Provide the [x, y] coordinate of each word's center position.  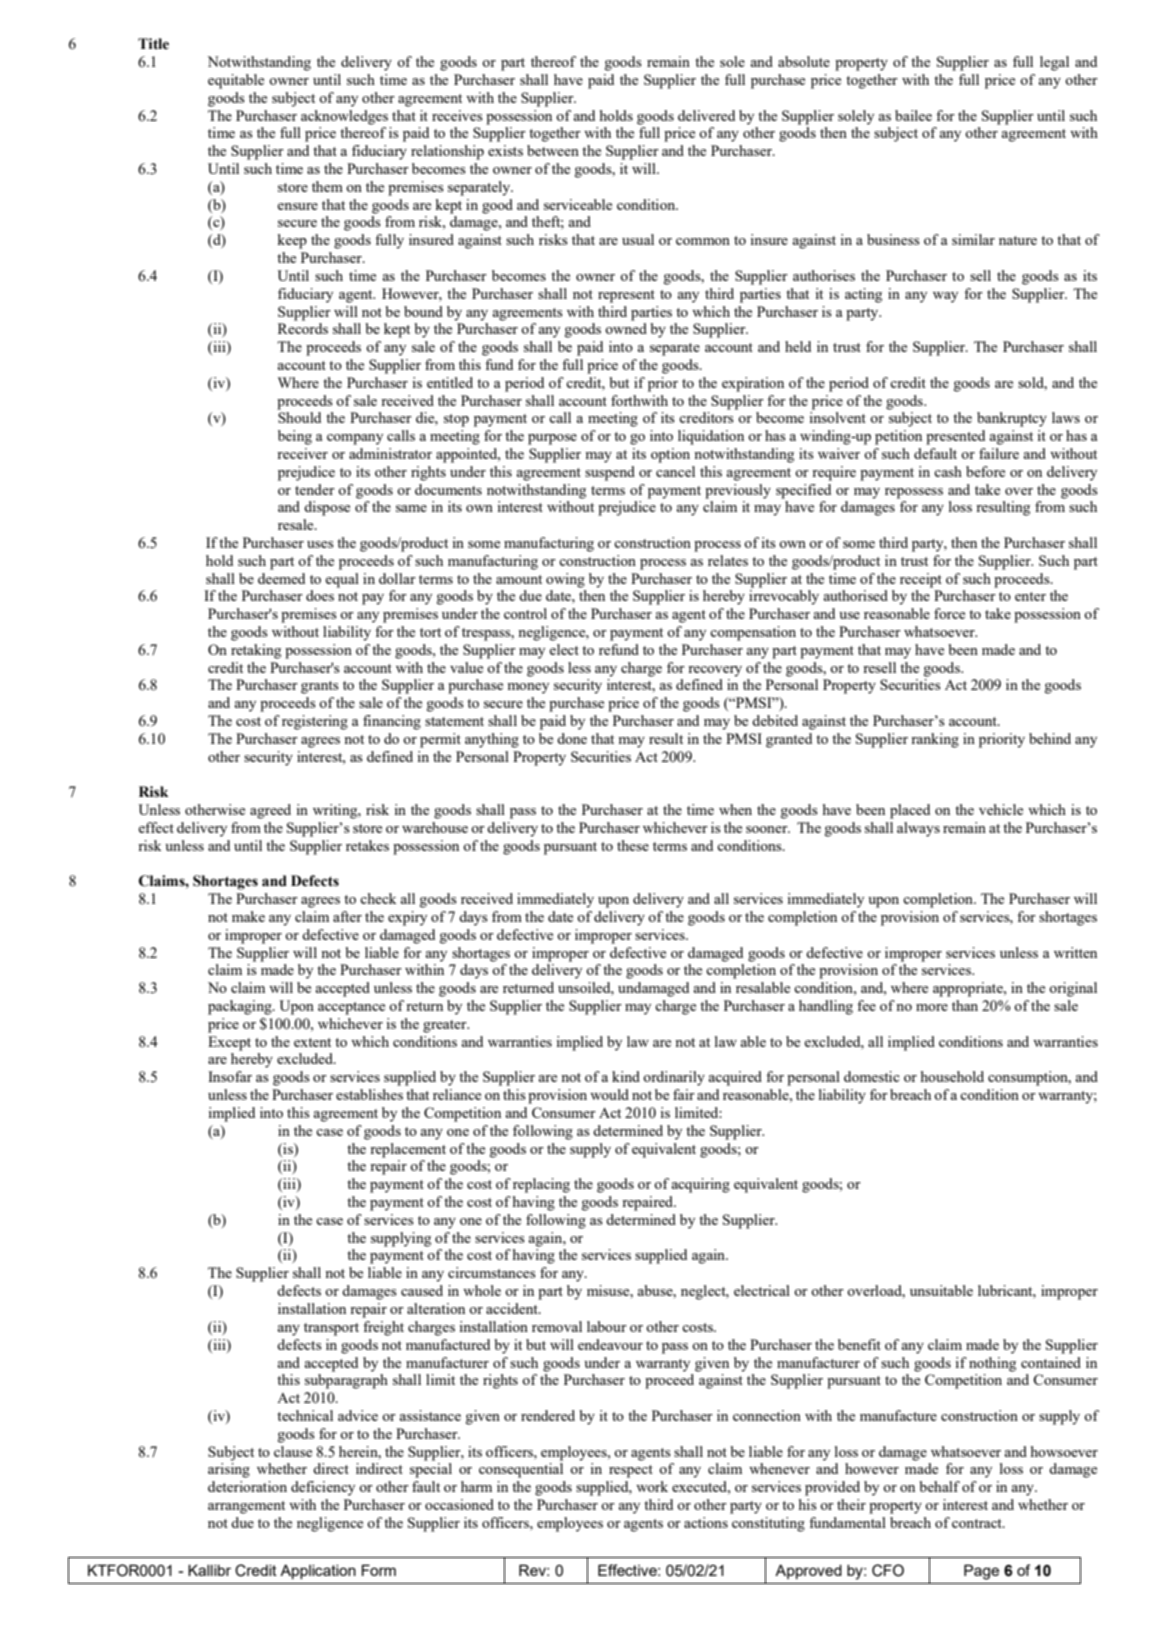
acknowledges [344, 117]
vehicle [1001, 809]
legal [1054, 63]
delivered [706, 115]
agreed [270, 811]
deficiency [323, 1488]
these [633, 845]
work [652, 1486]
